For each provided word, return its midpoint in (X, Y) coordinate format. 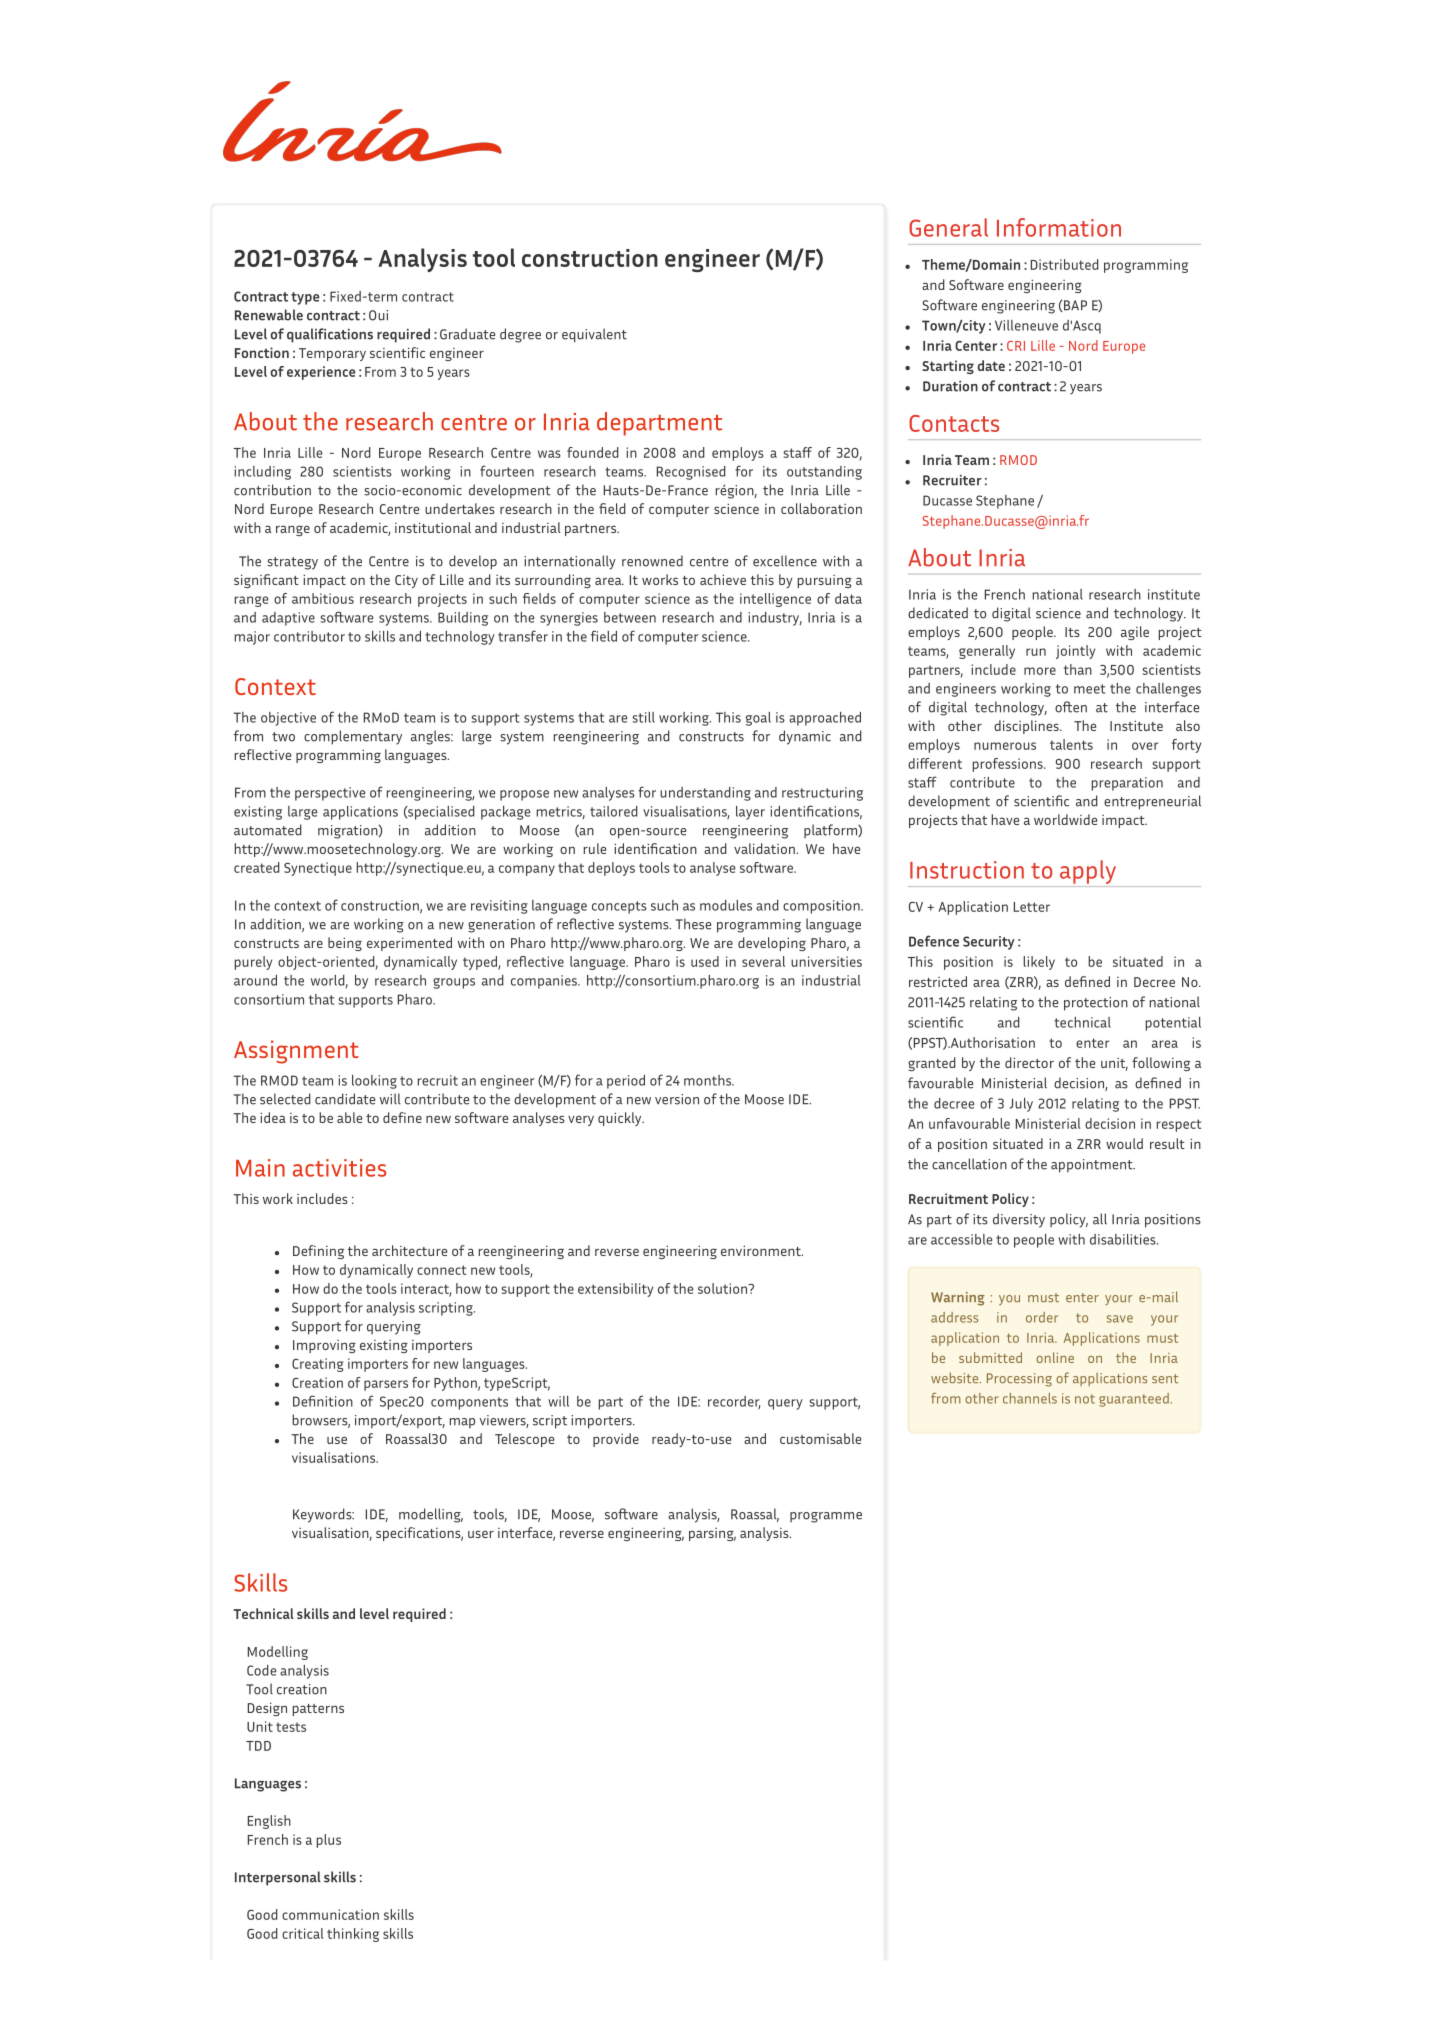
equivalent (594, 335)
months (708, 1080)
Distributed (1065, 264)
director (1029, 1062)
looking (374, 1082)
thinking (353, 1935)
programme (826, 1517)
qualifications (330, 335)
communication (330, 1914)
